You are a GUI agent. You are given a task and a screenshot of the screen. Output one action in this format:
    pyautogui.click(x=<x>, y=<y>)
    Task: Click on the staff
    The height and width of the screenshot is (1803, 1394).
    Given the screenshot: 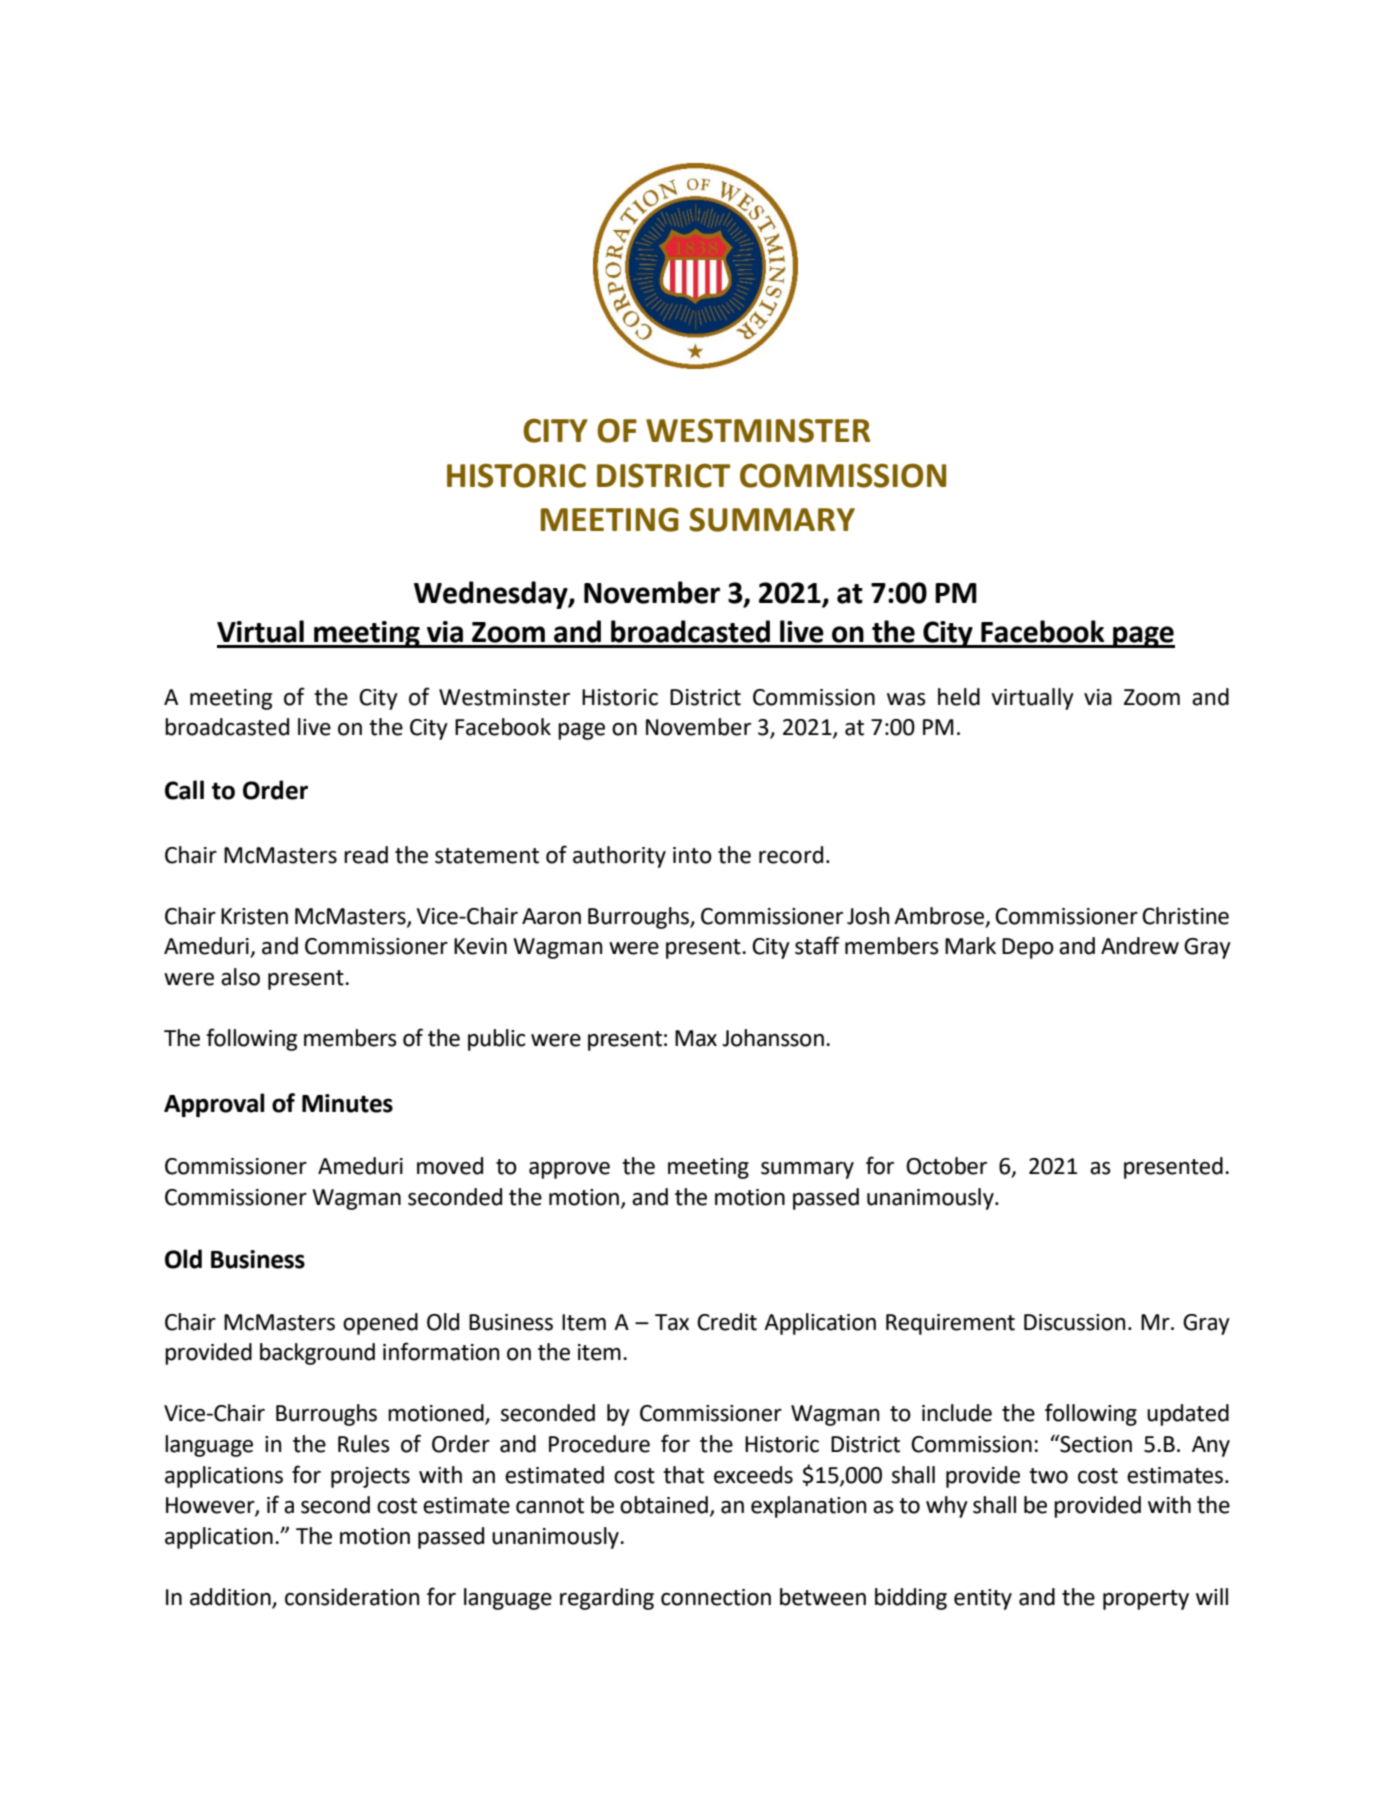 What is the action you would take?
    pyautogui.click(x=817, y=945)
